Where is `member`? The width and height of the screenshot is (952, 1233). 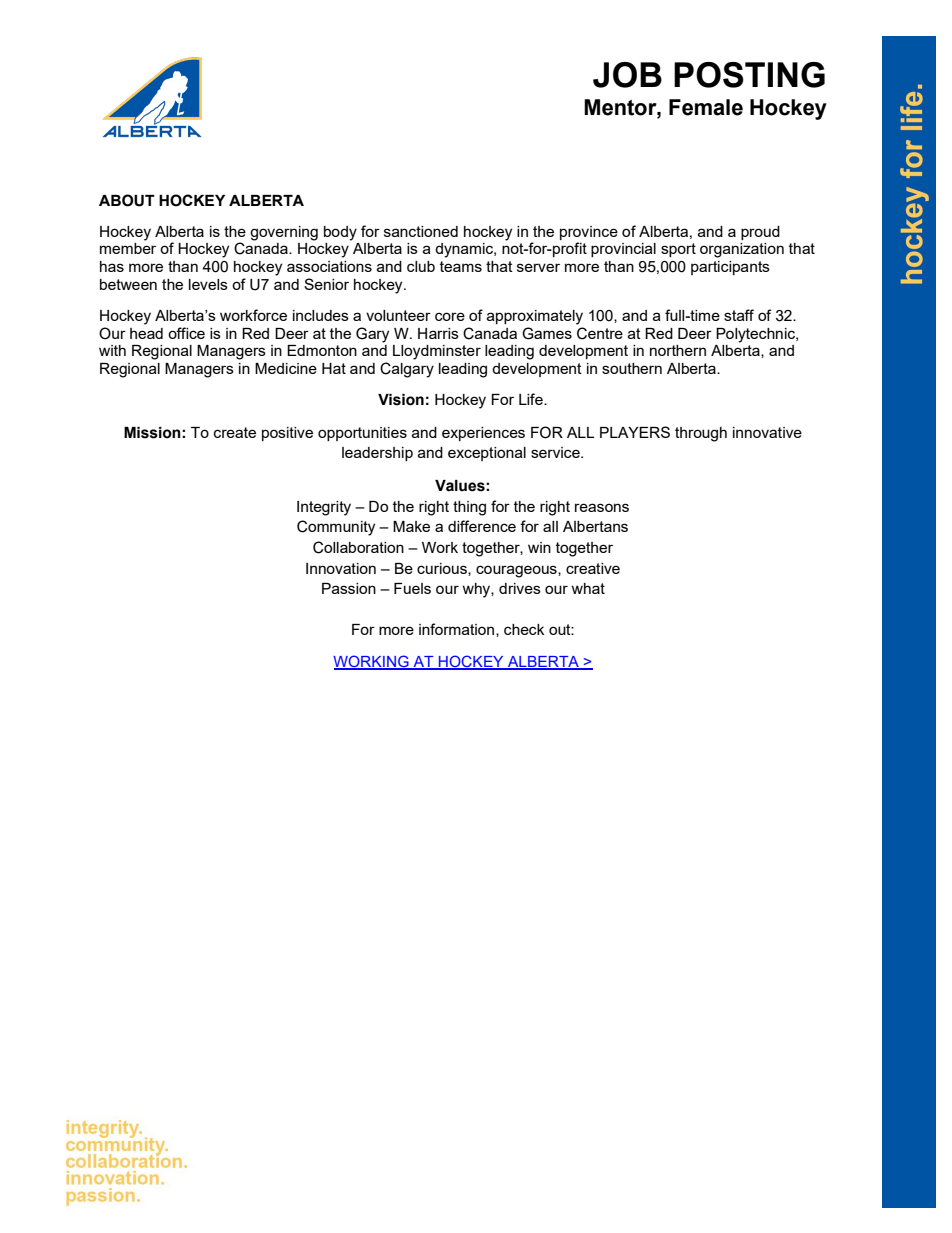 member is located at coordinates (128, 248).
